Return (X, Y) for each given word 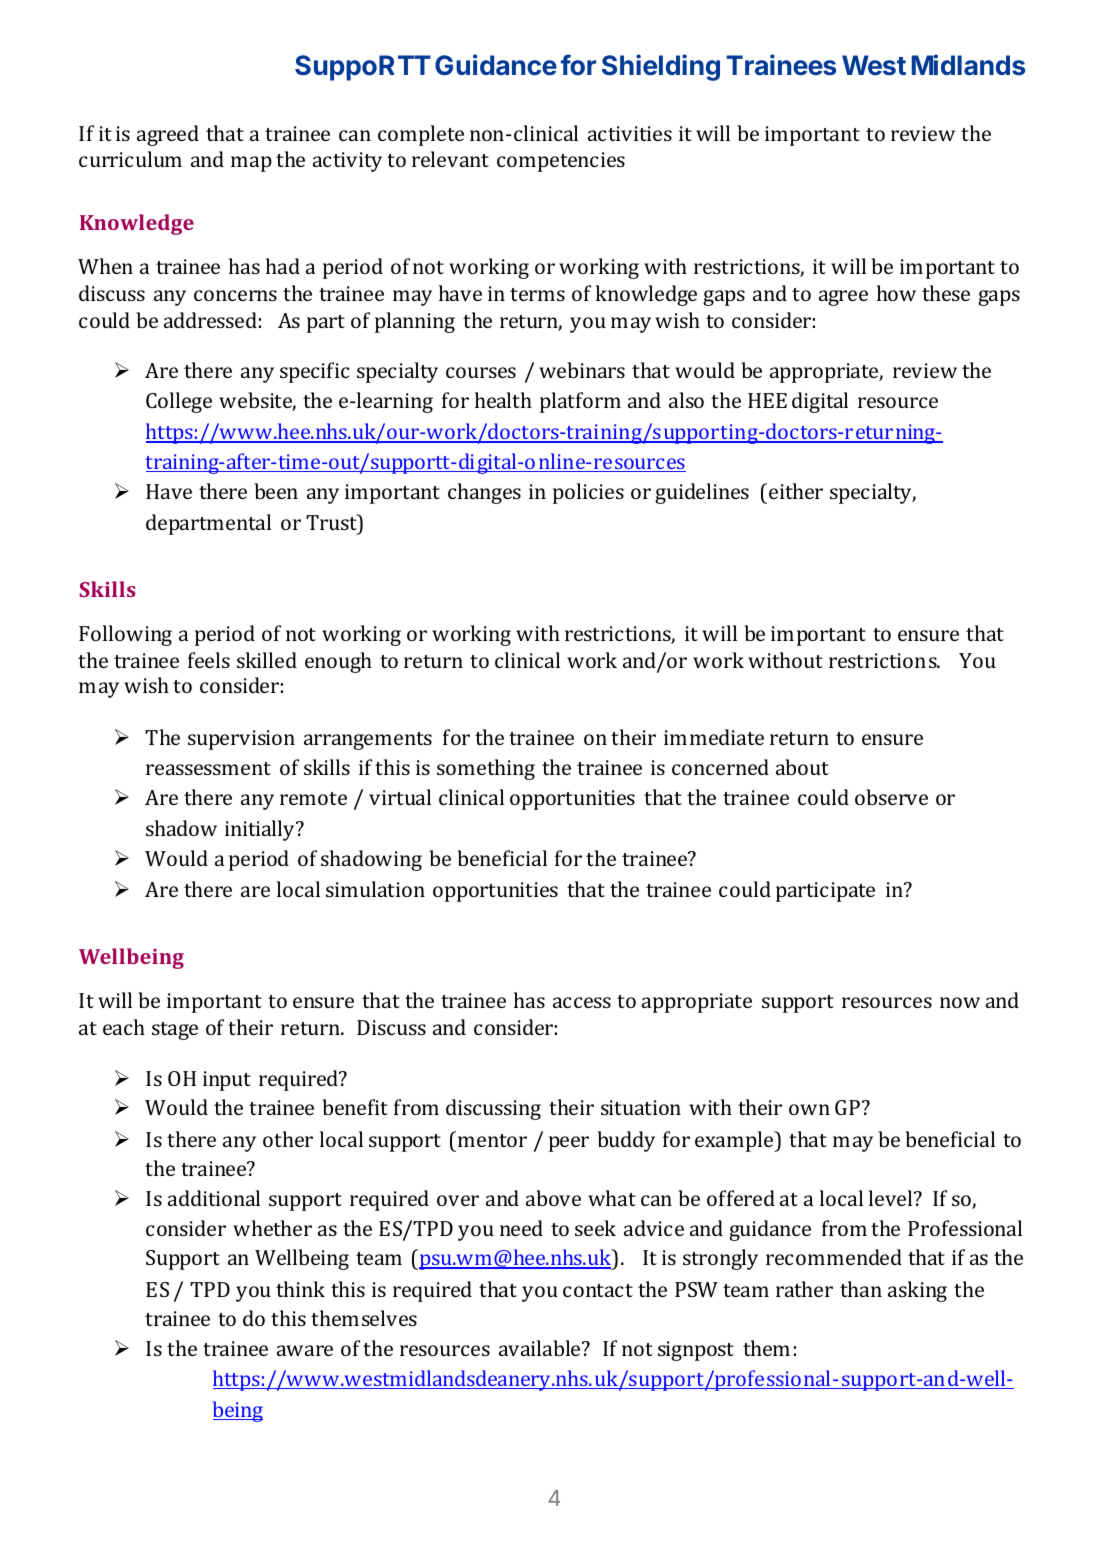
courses (481, 372)
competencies (561, 162)
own (809, 1109)
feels (209, 660)
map (251, 164)
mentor (492, 1140)
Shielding (661, 67)
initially (261, 830)
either (796, 491)
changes (484, 493)
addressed (210, 320)
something (486, 769)
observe (891, 797)
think (300, 1289)
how (896, 293)
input (227, 1081)
